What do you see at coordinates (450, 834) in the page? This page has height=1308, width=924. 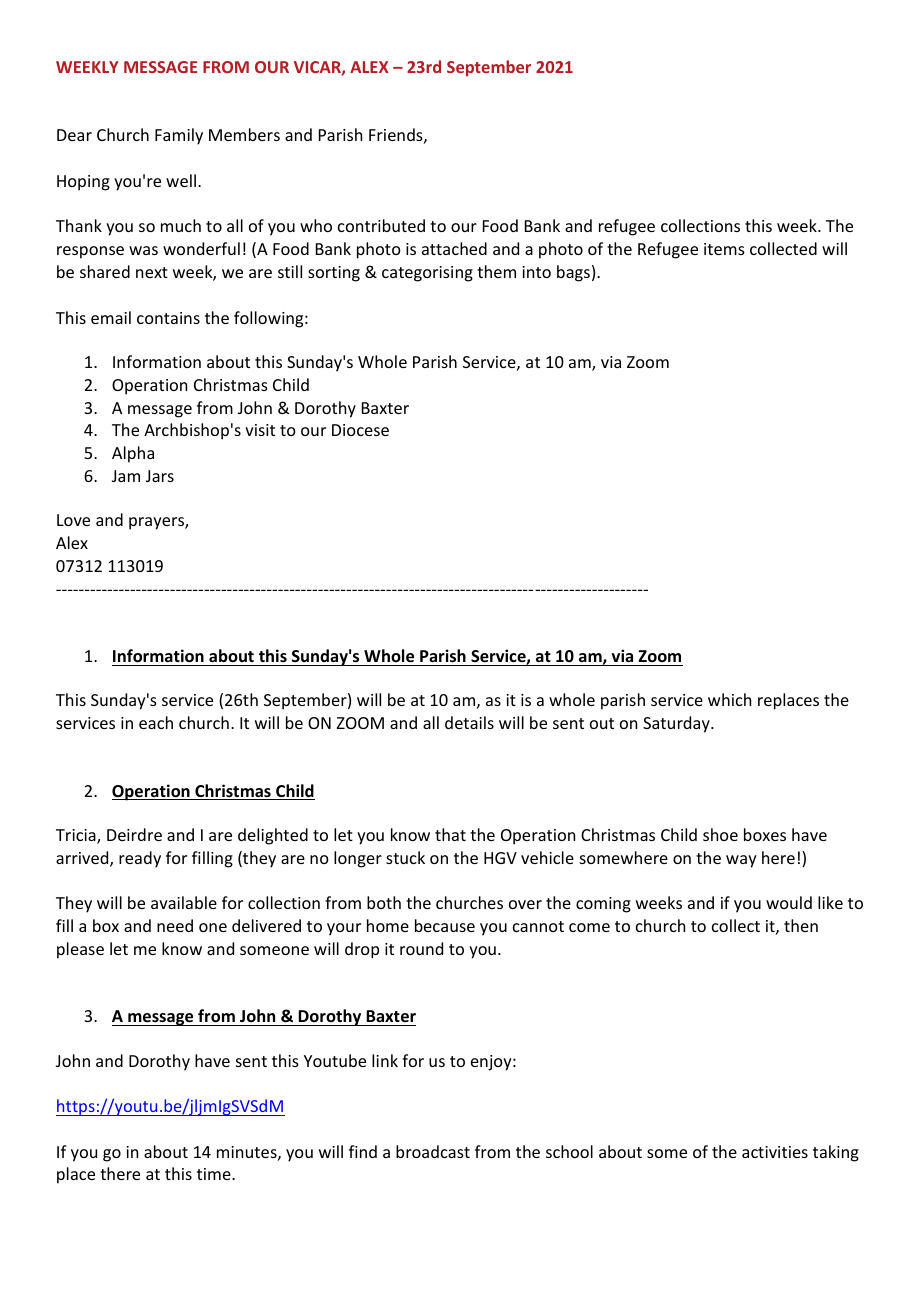 I see `that` at bounding box center [450, 834].
